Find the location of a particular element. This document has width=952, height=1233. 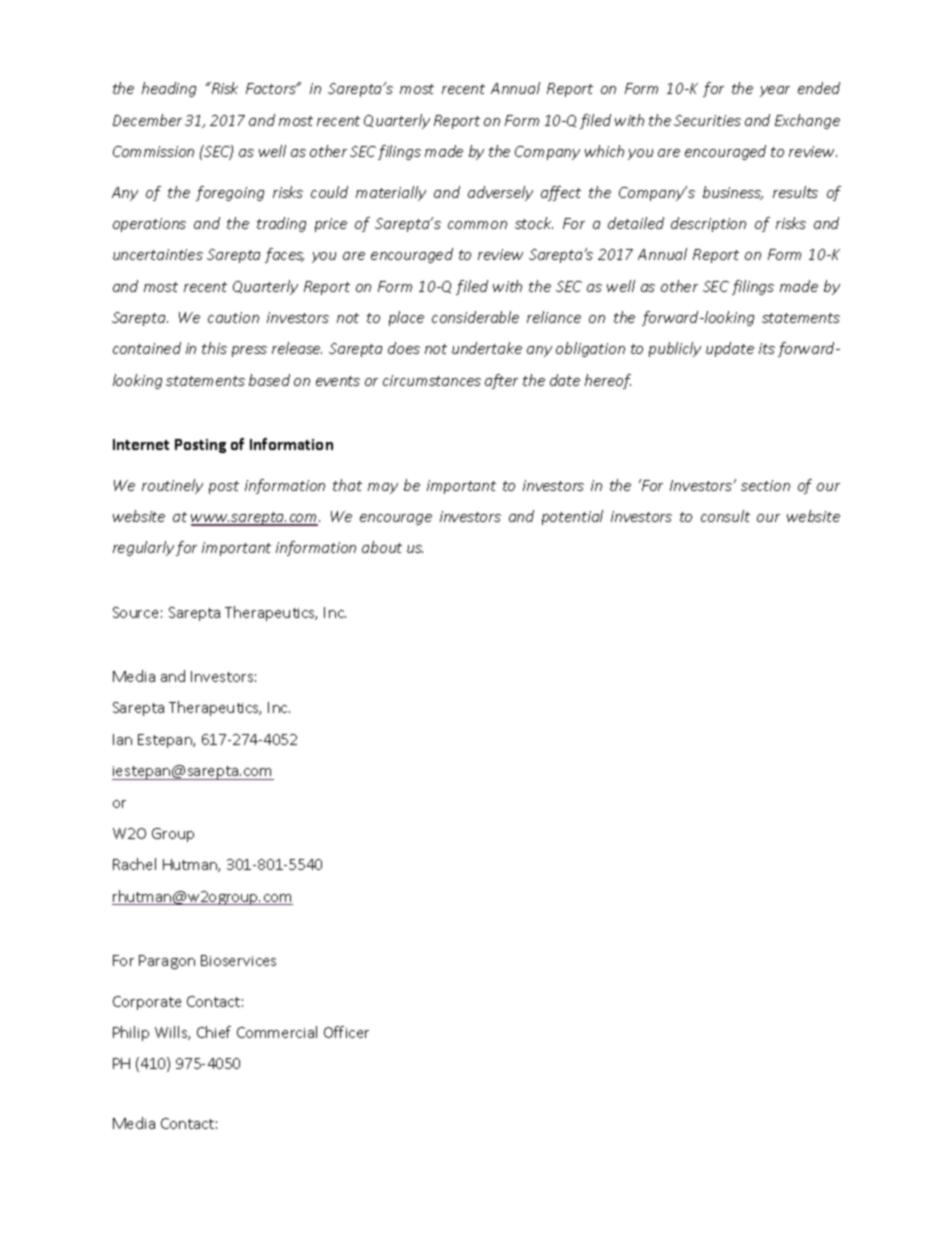

after is located at coordinates (501, 381).
